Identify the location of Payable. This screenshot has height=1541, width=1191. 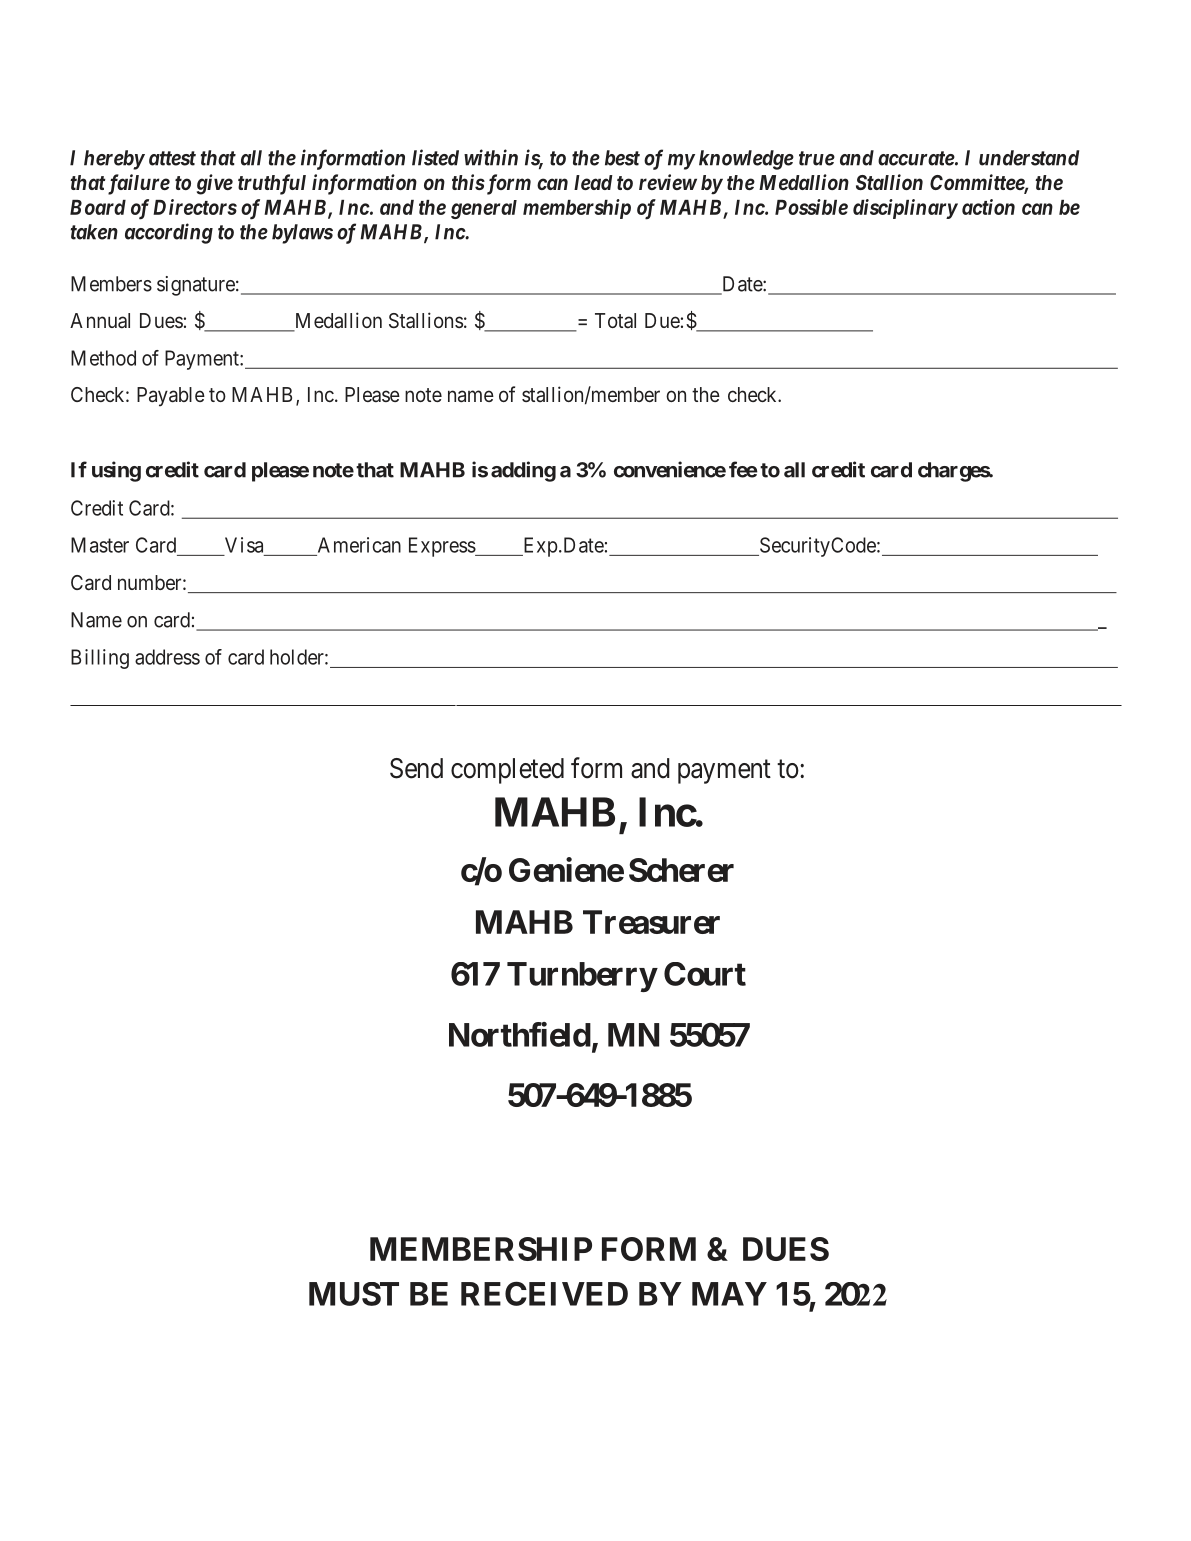
(171, 397).
